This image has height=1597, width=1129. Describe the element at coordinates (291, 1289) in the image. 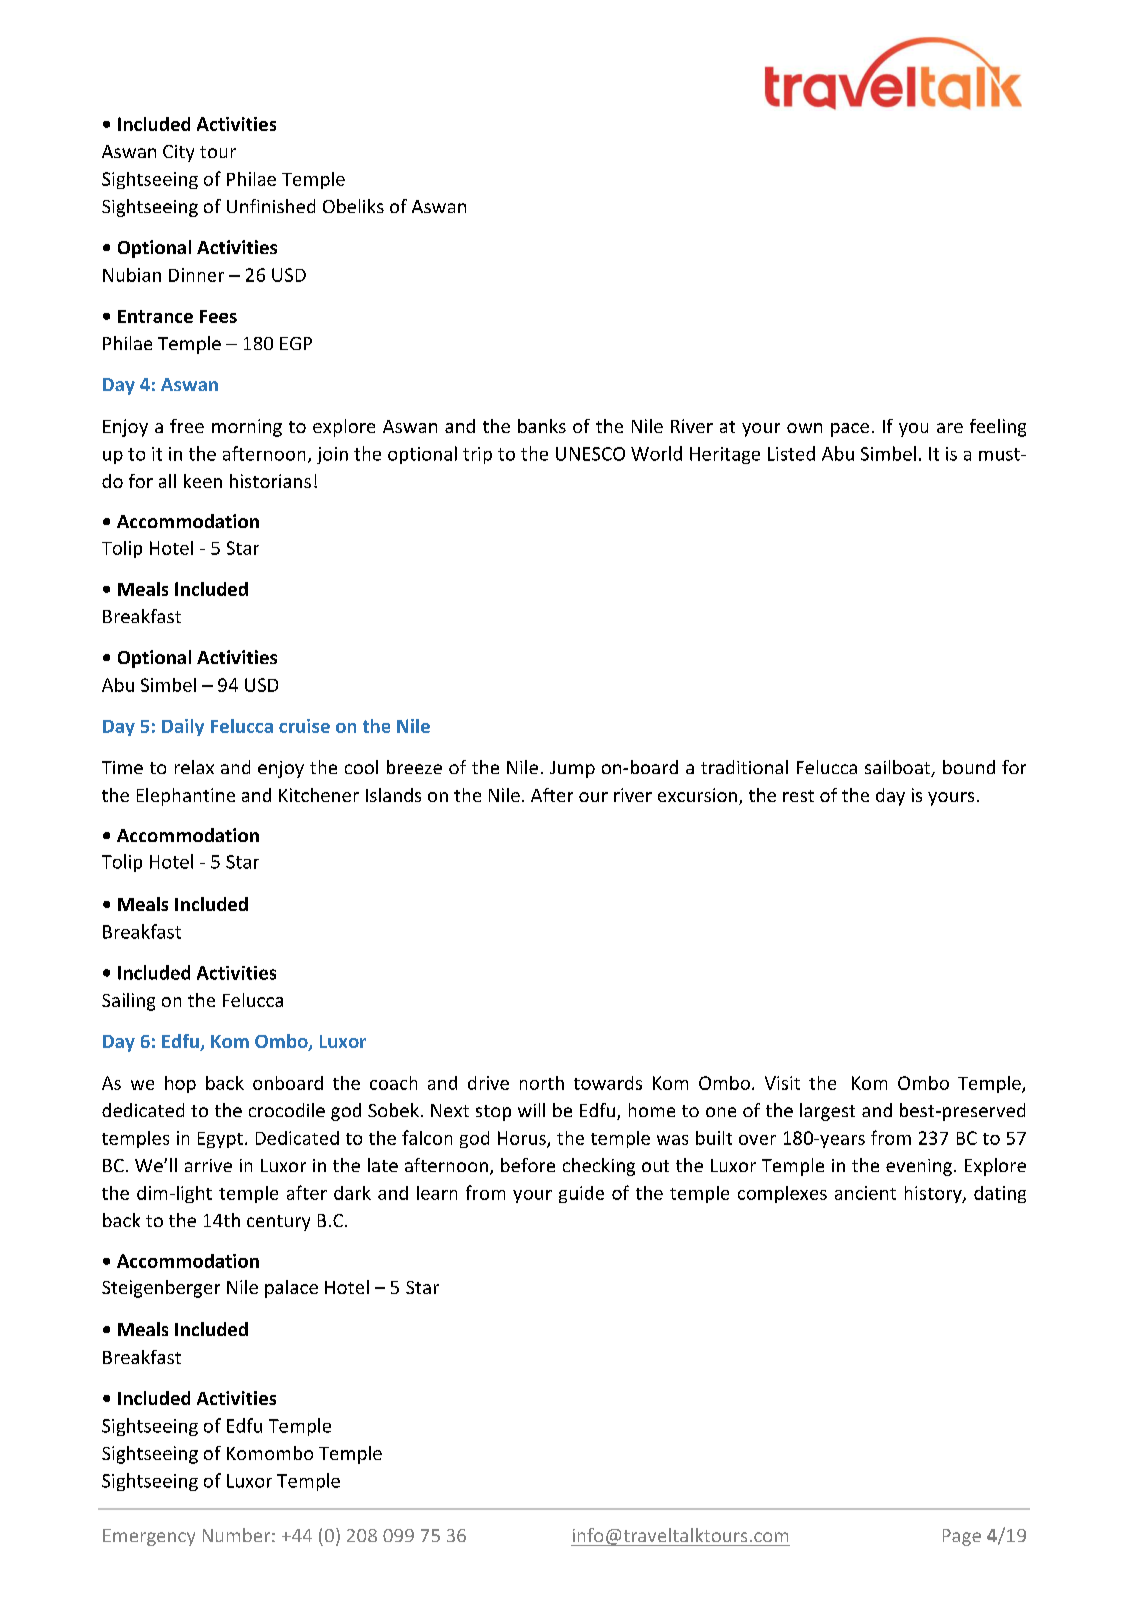

I see `palace` at that location.
